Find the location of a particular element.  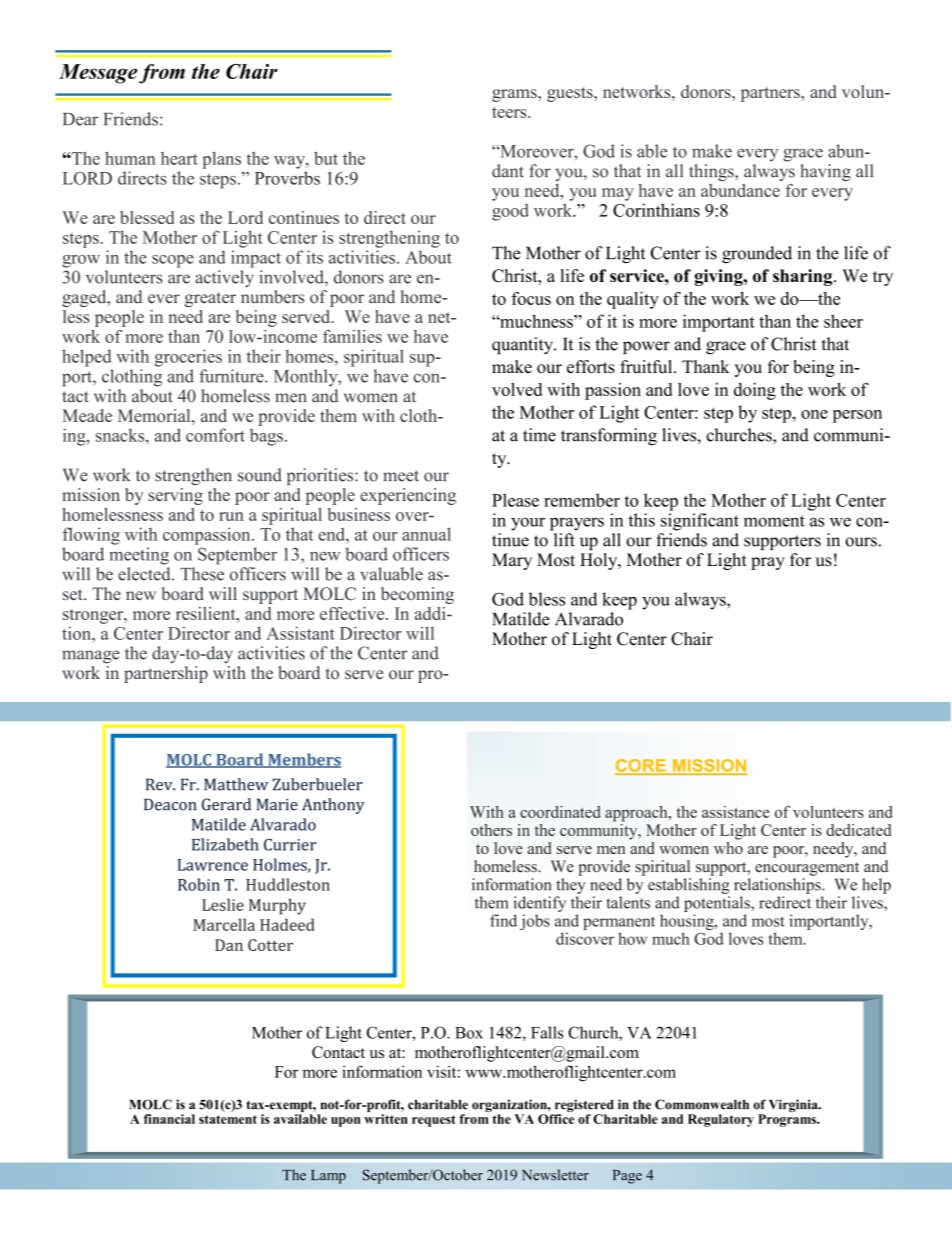

good is located at coordinates (510, 212).
